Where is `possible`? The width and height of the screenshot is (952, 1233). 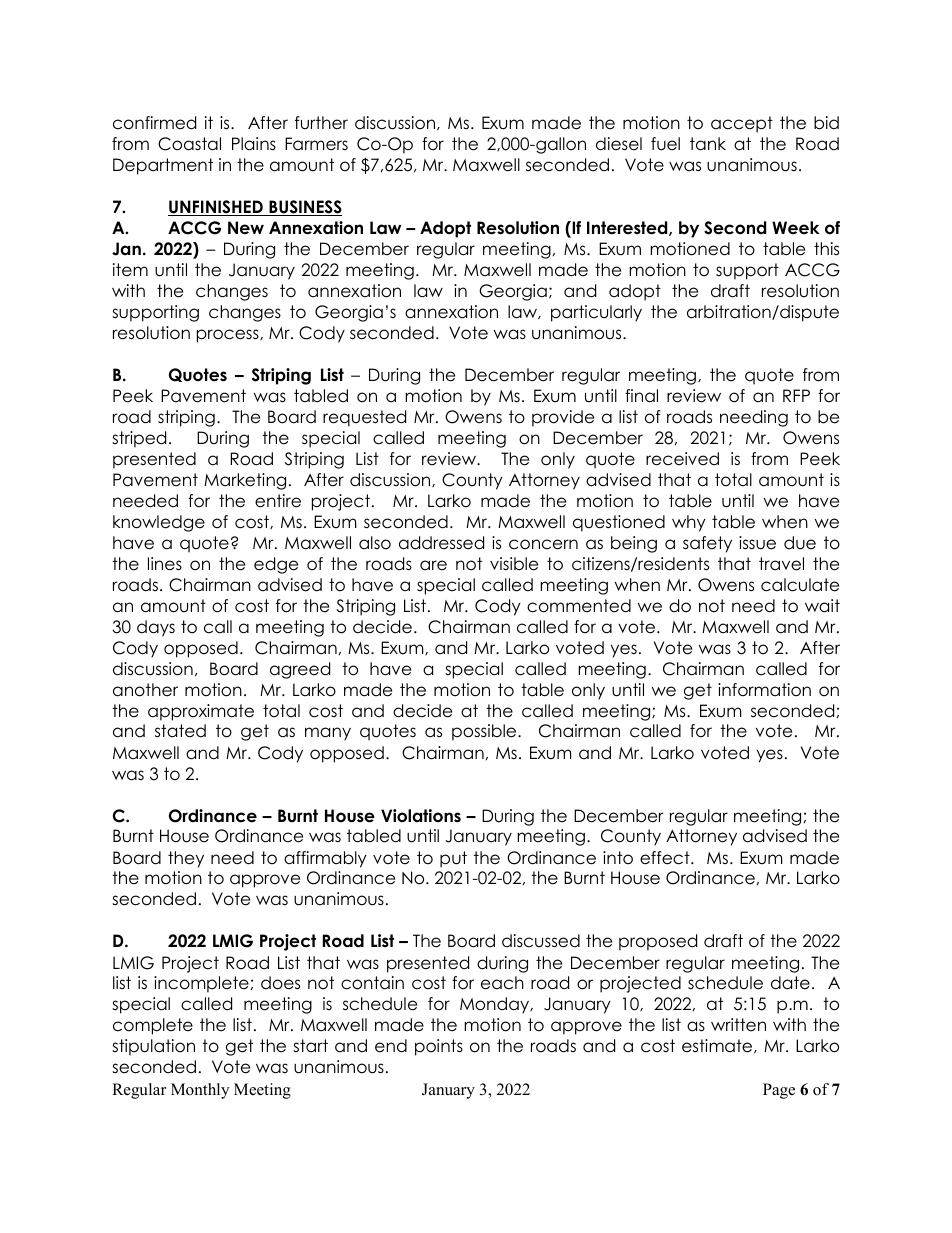 possible is located at coordinates (485, 732).
